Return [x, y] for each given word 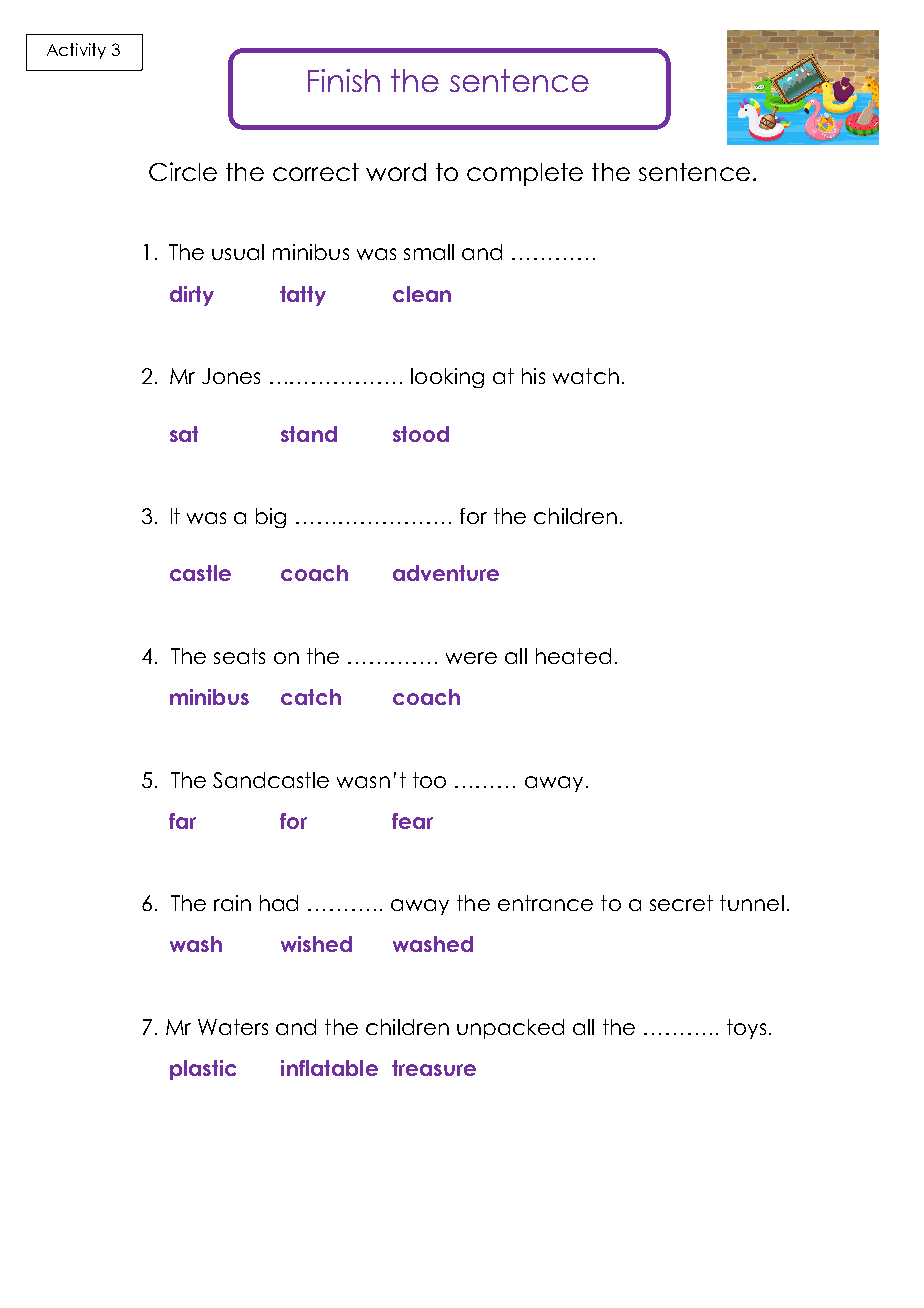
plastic [203, 1070]
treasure [434, 1068]
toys [746, 1029]
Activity [76, 51]
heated [573, 656]
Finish [344, 80]
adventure [446, 573]
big [271, 518]
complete [525, 174]
